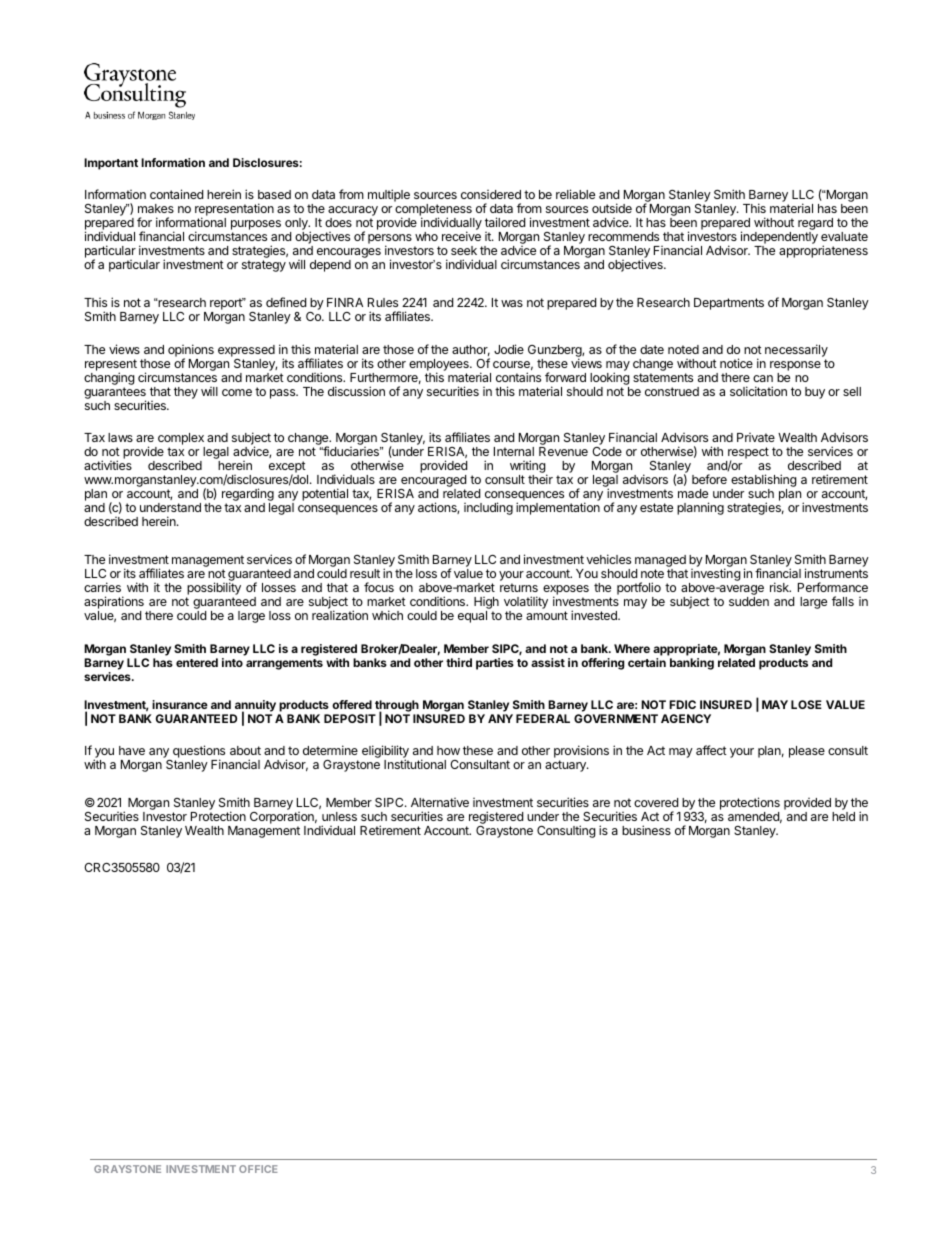  Describe the element at coordinates (780, 587) in the screenshot. I see `risk` at that location.
